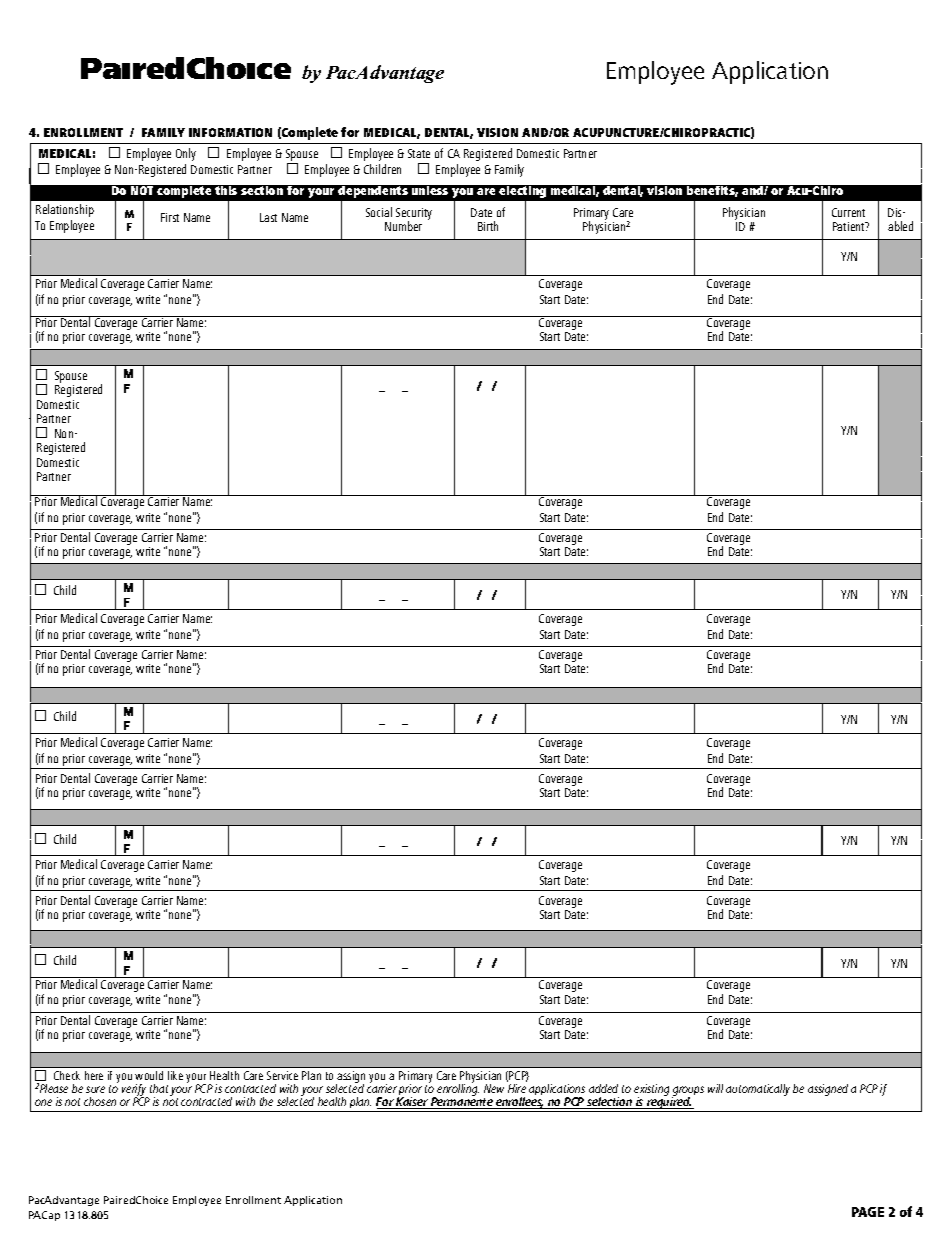 This screenshot has width=952, height=1233. I want to click on Only, so click(186, 154).
